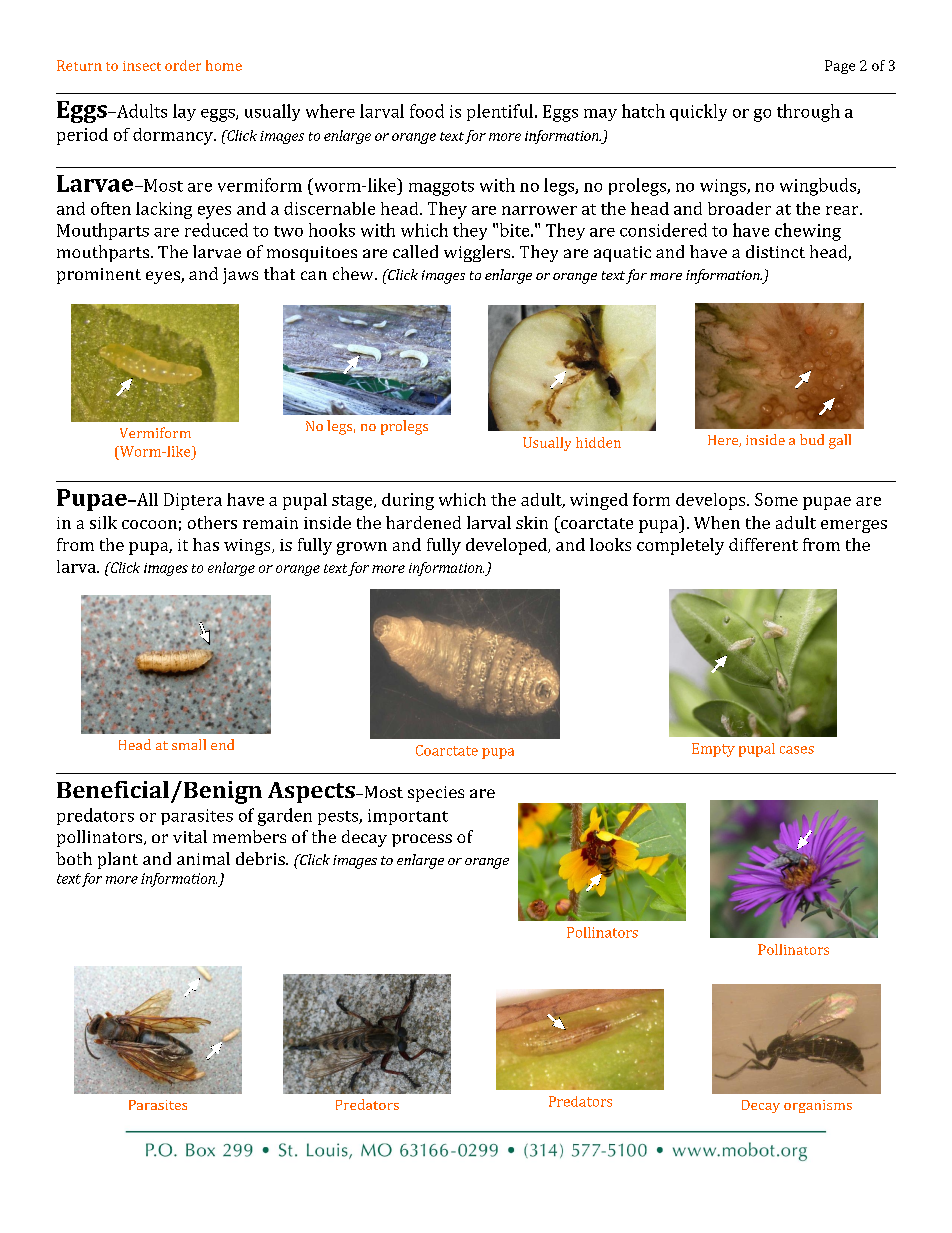  I want to click on cases, so click(797, 750).
